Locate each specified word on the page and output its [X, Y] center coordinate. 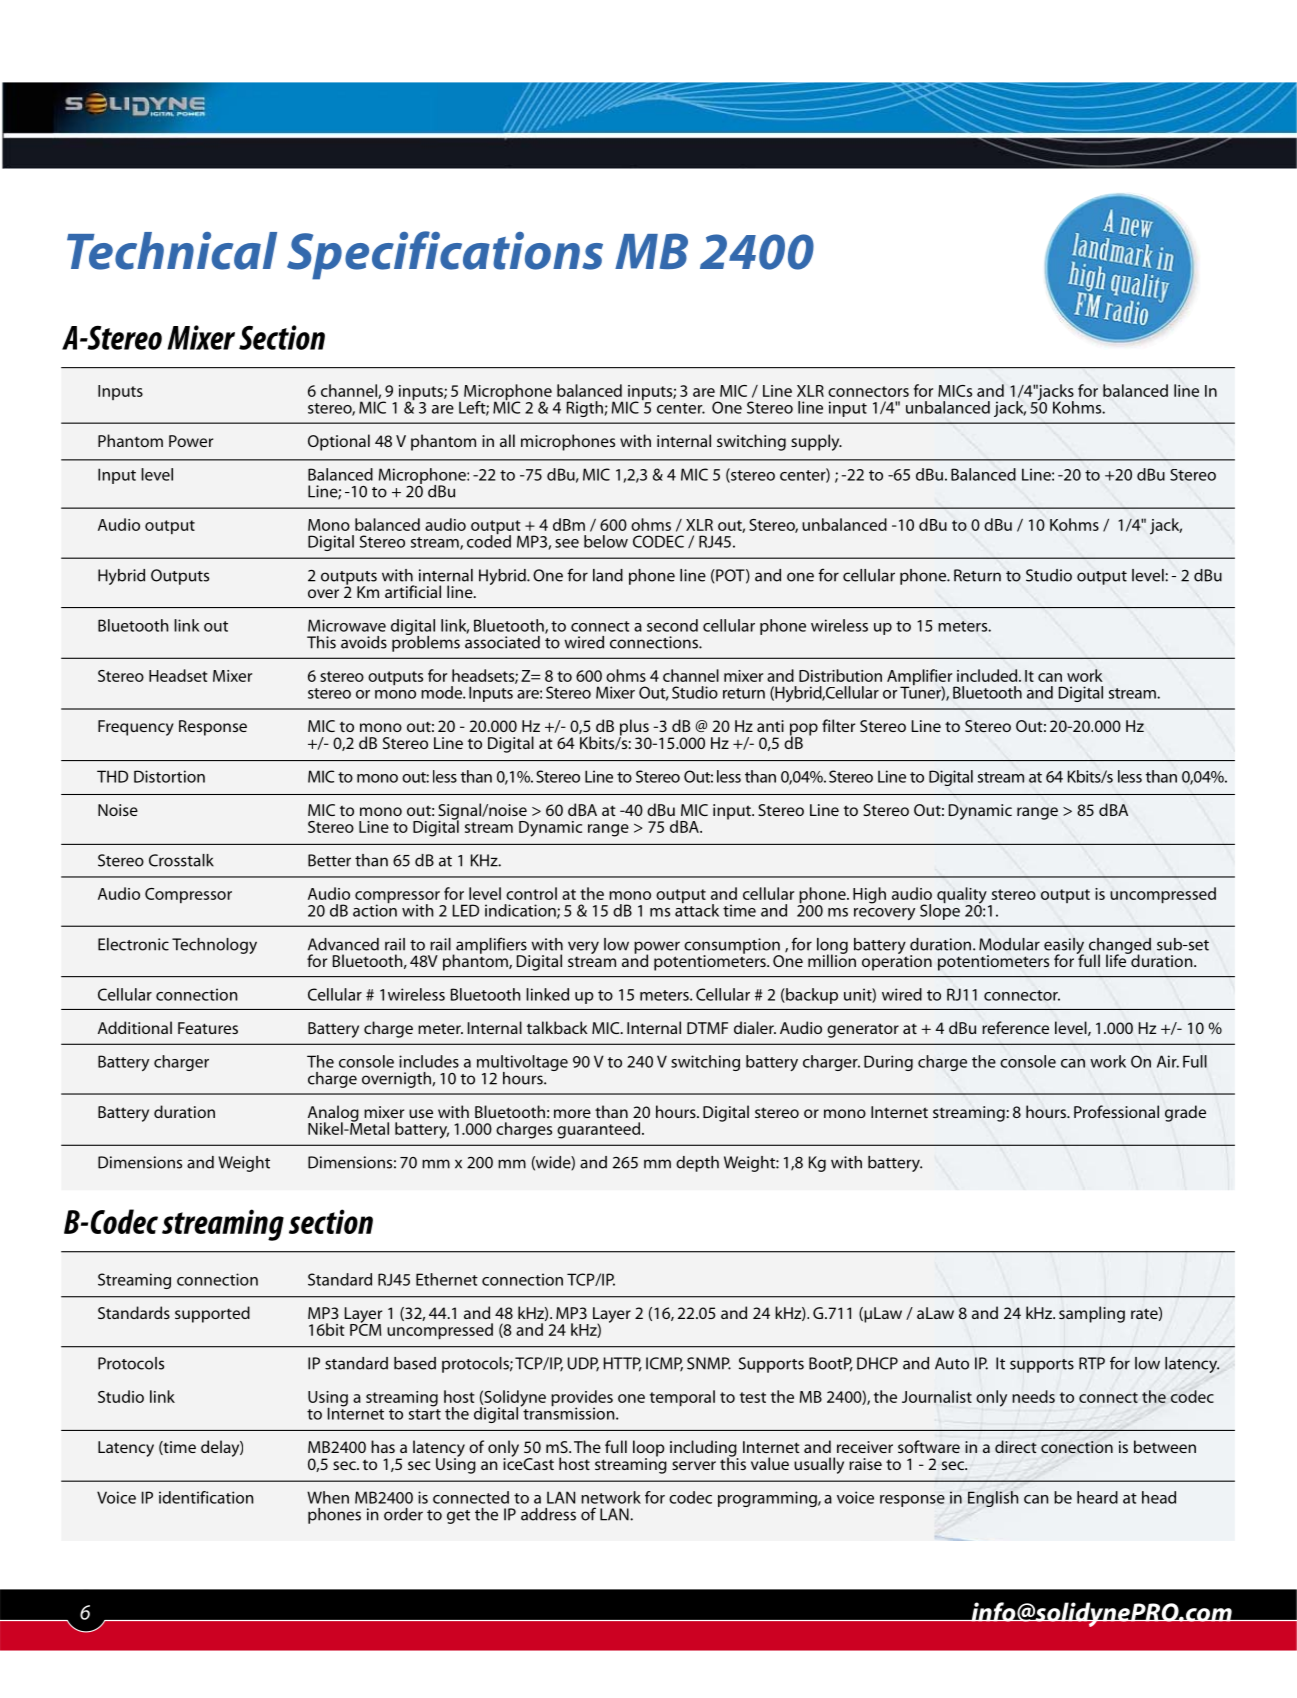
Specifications [445, 255]
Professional [1116, 1111]
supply [816, 442]
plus [634, 728]
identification [206, 1497]
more [572, 1113]
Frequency [136, 728]
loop [649, 1449]
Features [208, 1028]
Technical [172, 251]
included [988, 675]
